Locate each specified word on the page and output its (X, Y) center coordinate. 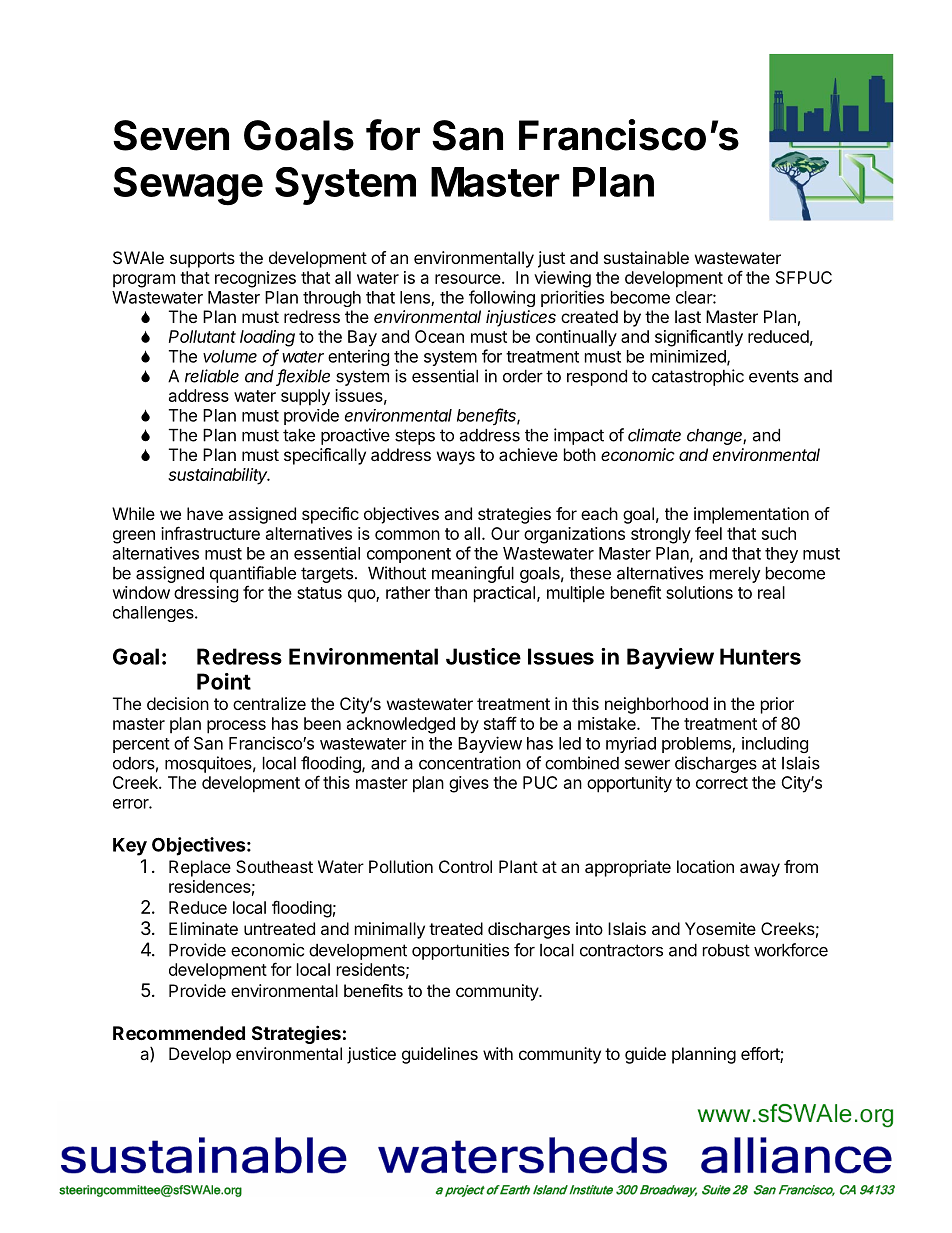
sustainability (219, 476)
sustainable (646, 257)
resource (468, 279)
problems (697, 745)
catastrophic (698, 377)
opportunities (460, 951)
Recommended (179, 1033)
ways (456, 458)
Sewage (188, 186)
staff (500, 723)
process (236, 727)
